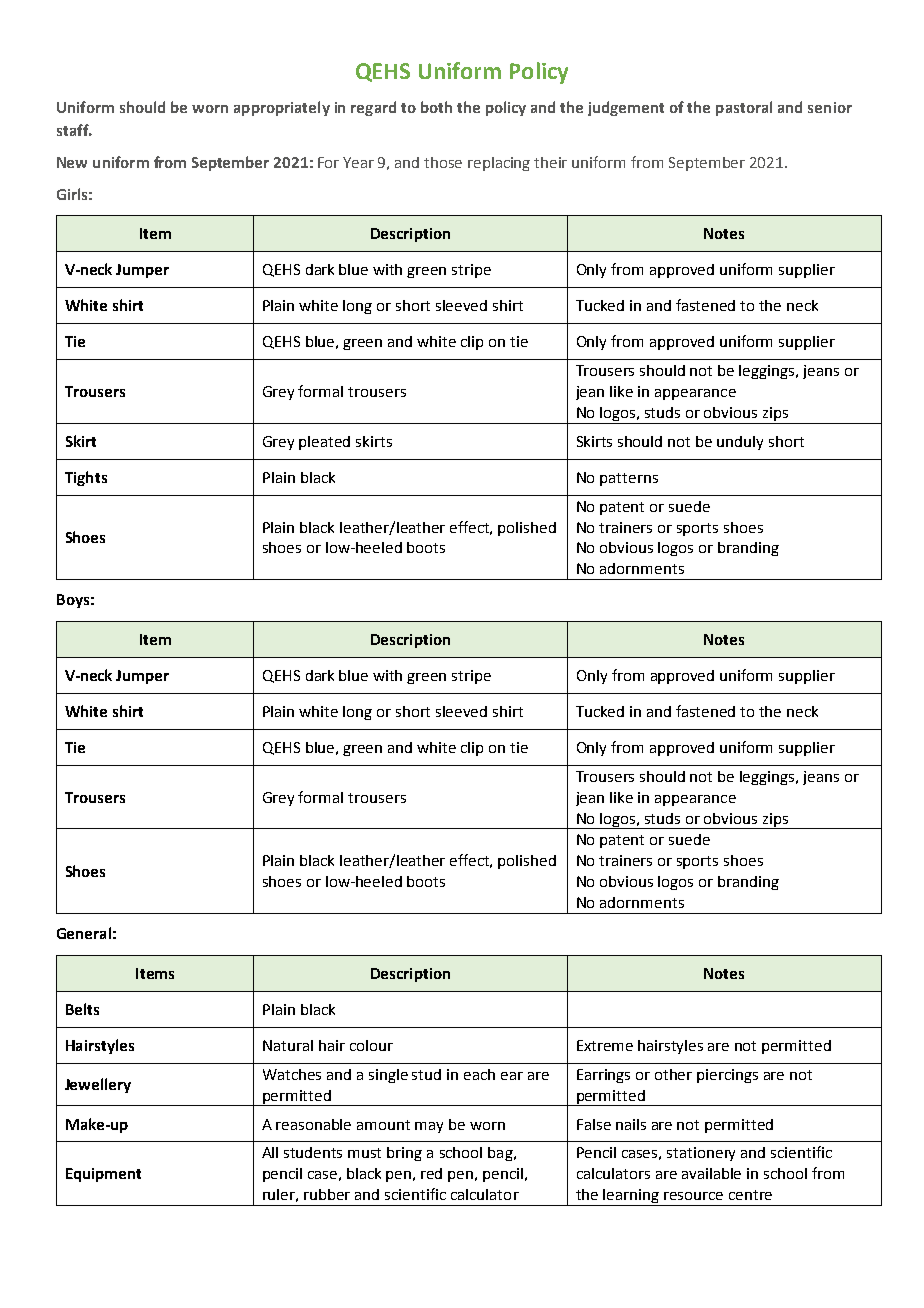  What do you see at coordinates (711, 1173) in the screenshot?
I see `available` at bounding box center [711, 1173].
